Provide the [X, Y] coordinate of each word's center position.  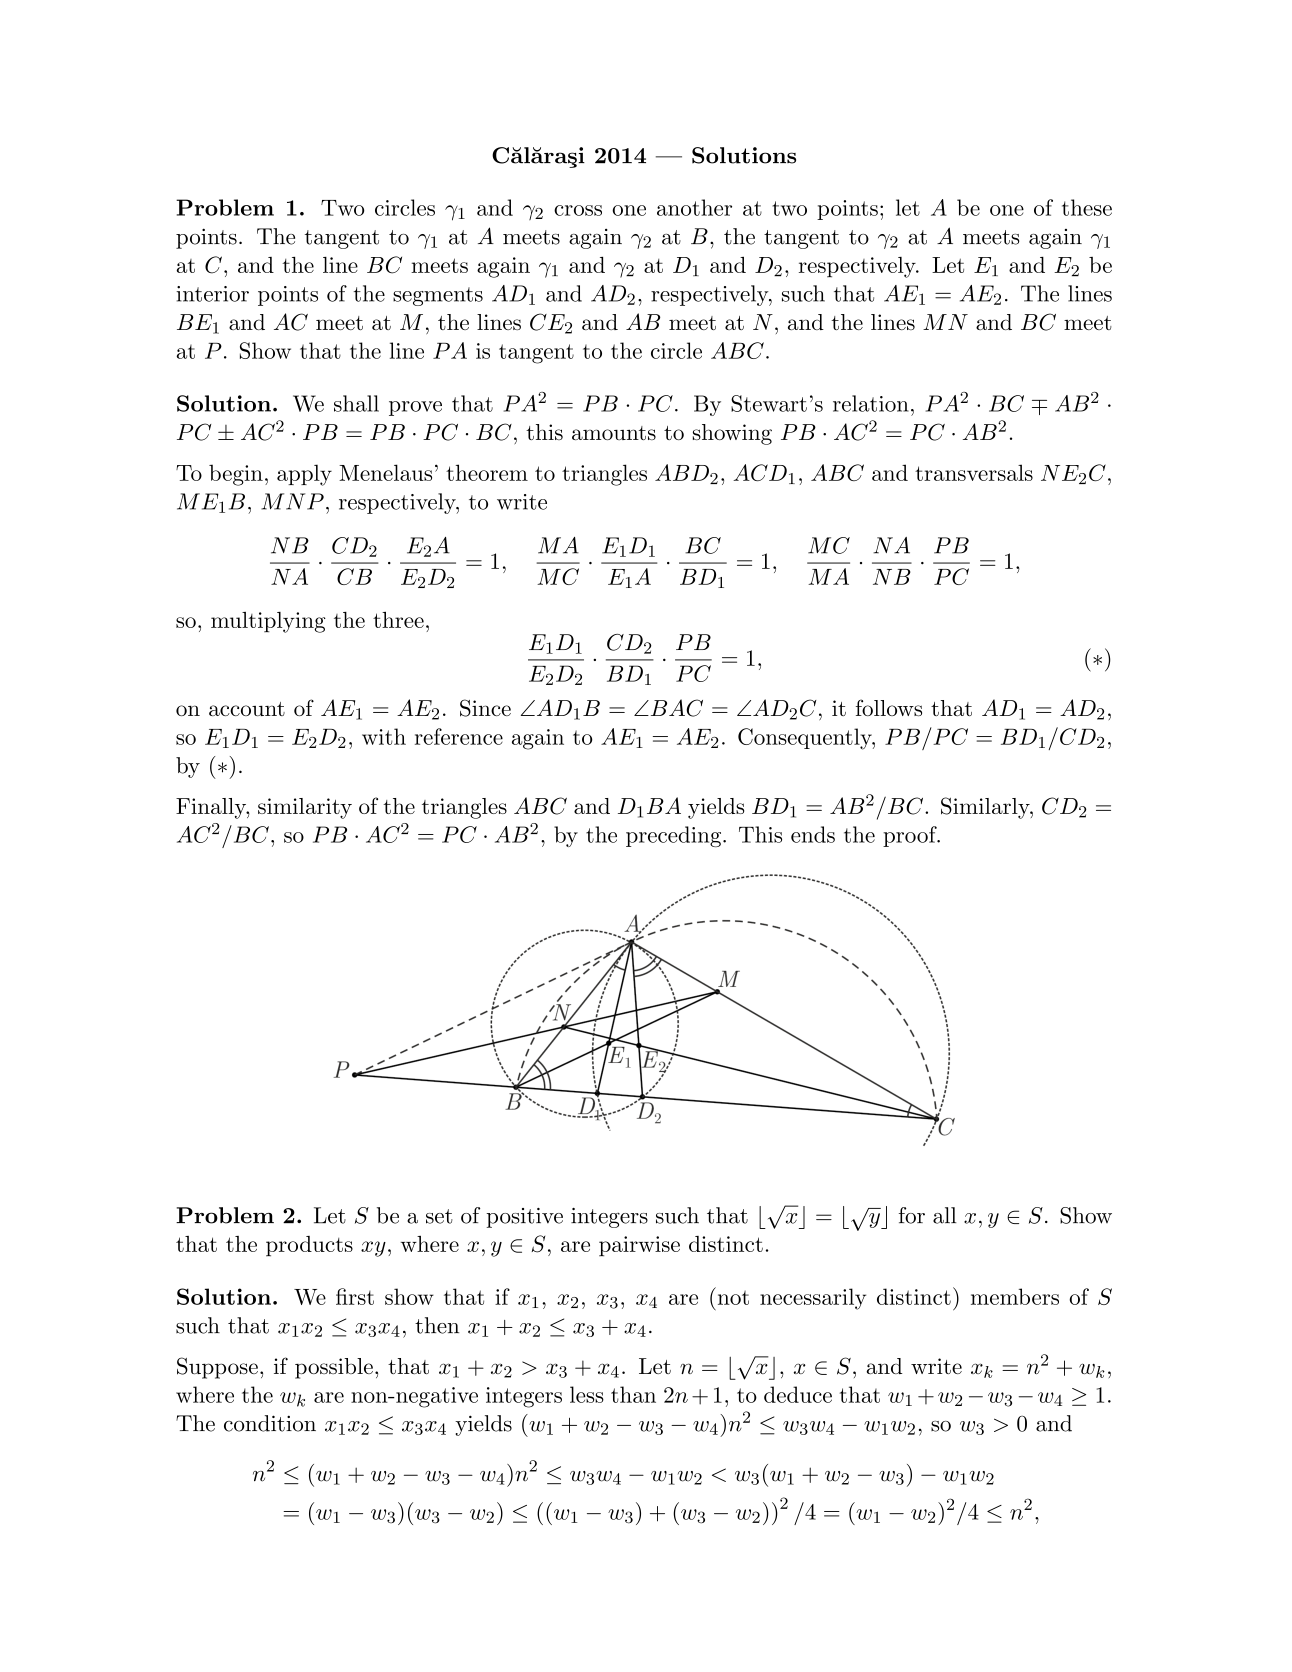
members [1015, 1296]
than [633, 1394]
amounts [614, 433]
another [694, 207]
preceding [673, 836]
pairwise [639, 1246]
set [439, 1216]
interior [212, 294]
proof [911, 836]
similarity [305, 808]
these [1087, 207]
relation [871, 403]
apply [304, 475]
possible [334, 1368]
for [912, 1215]
